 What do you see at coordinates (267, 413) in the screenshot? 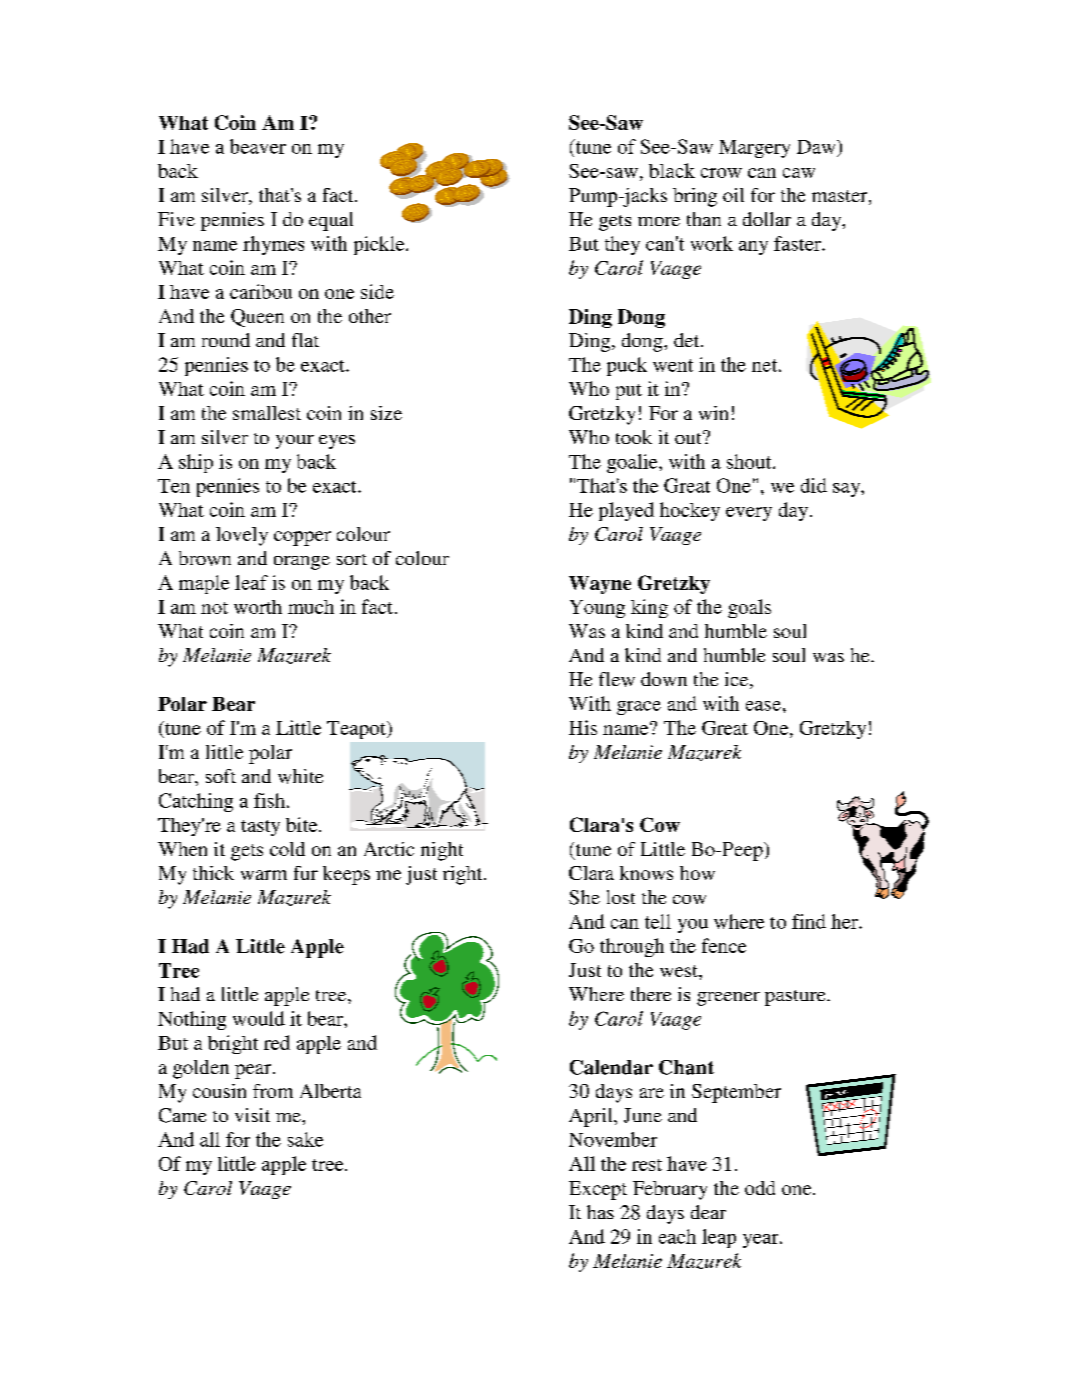
I see `smallest` at bounding box center [267, 413].
